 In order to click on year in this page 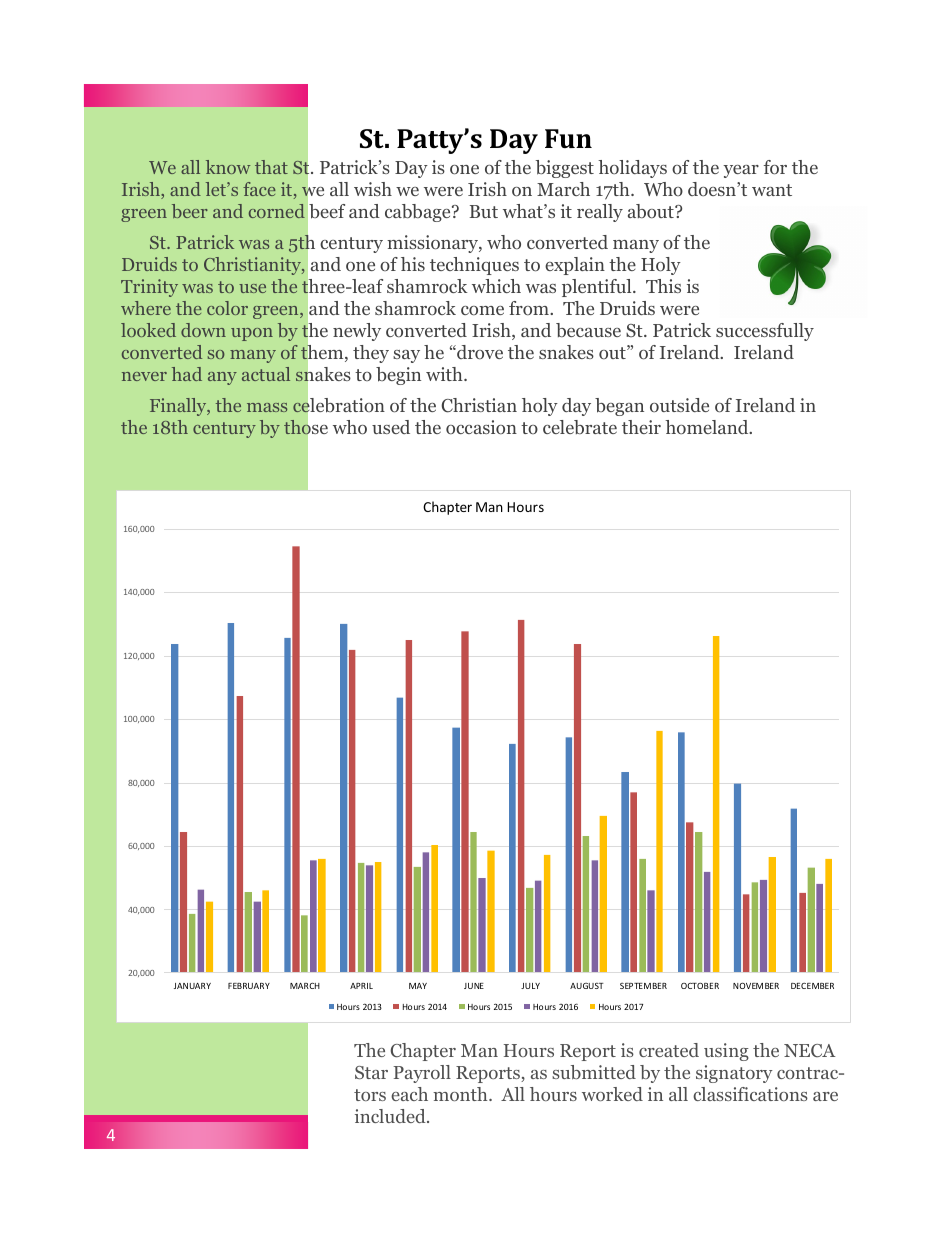, I will do `click(741, 171)`.
